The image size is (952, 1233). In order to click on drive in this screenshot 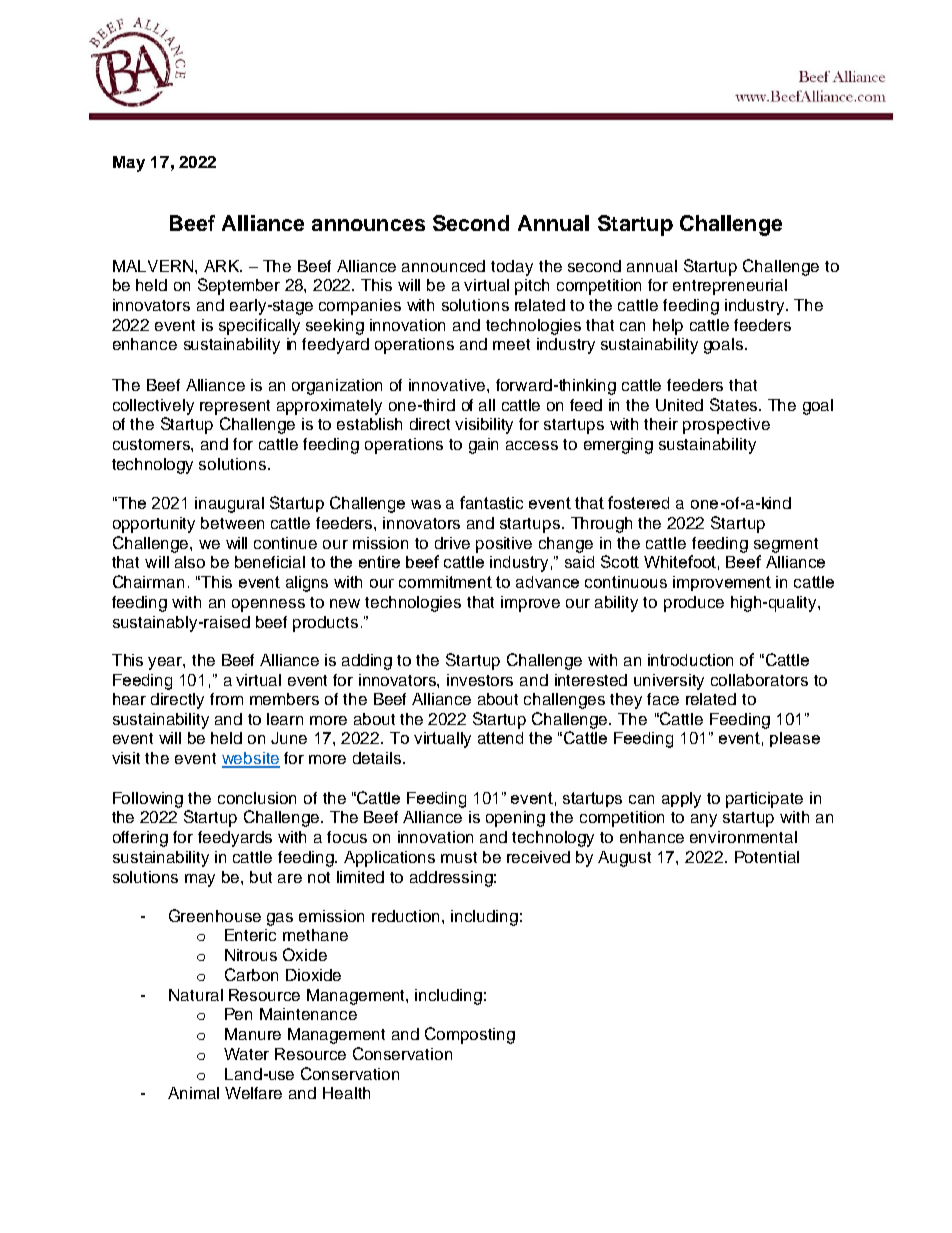, I will do `click(452, 543)`.
